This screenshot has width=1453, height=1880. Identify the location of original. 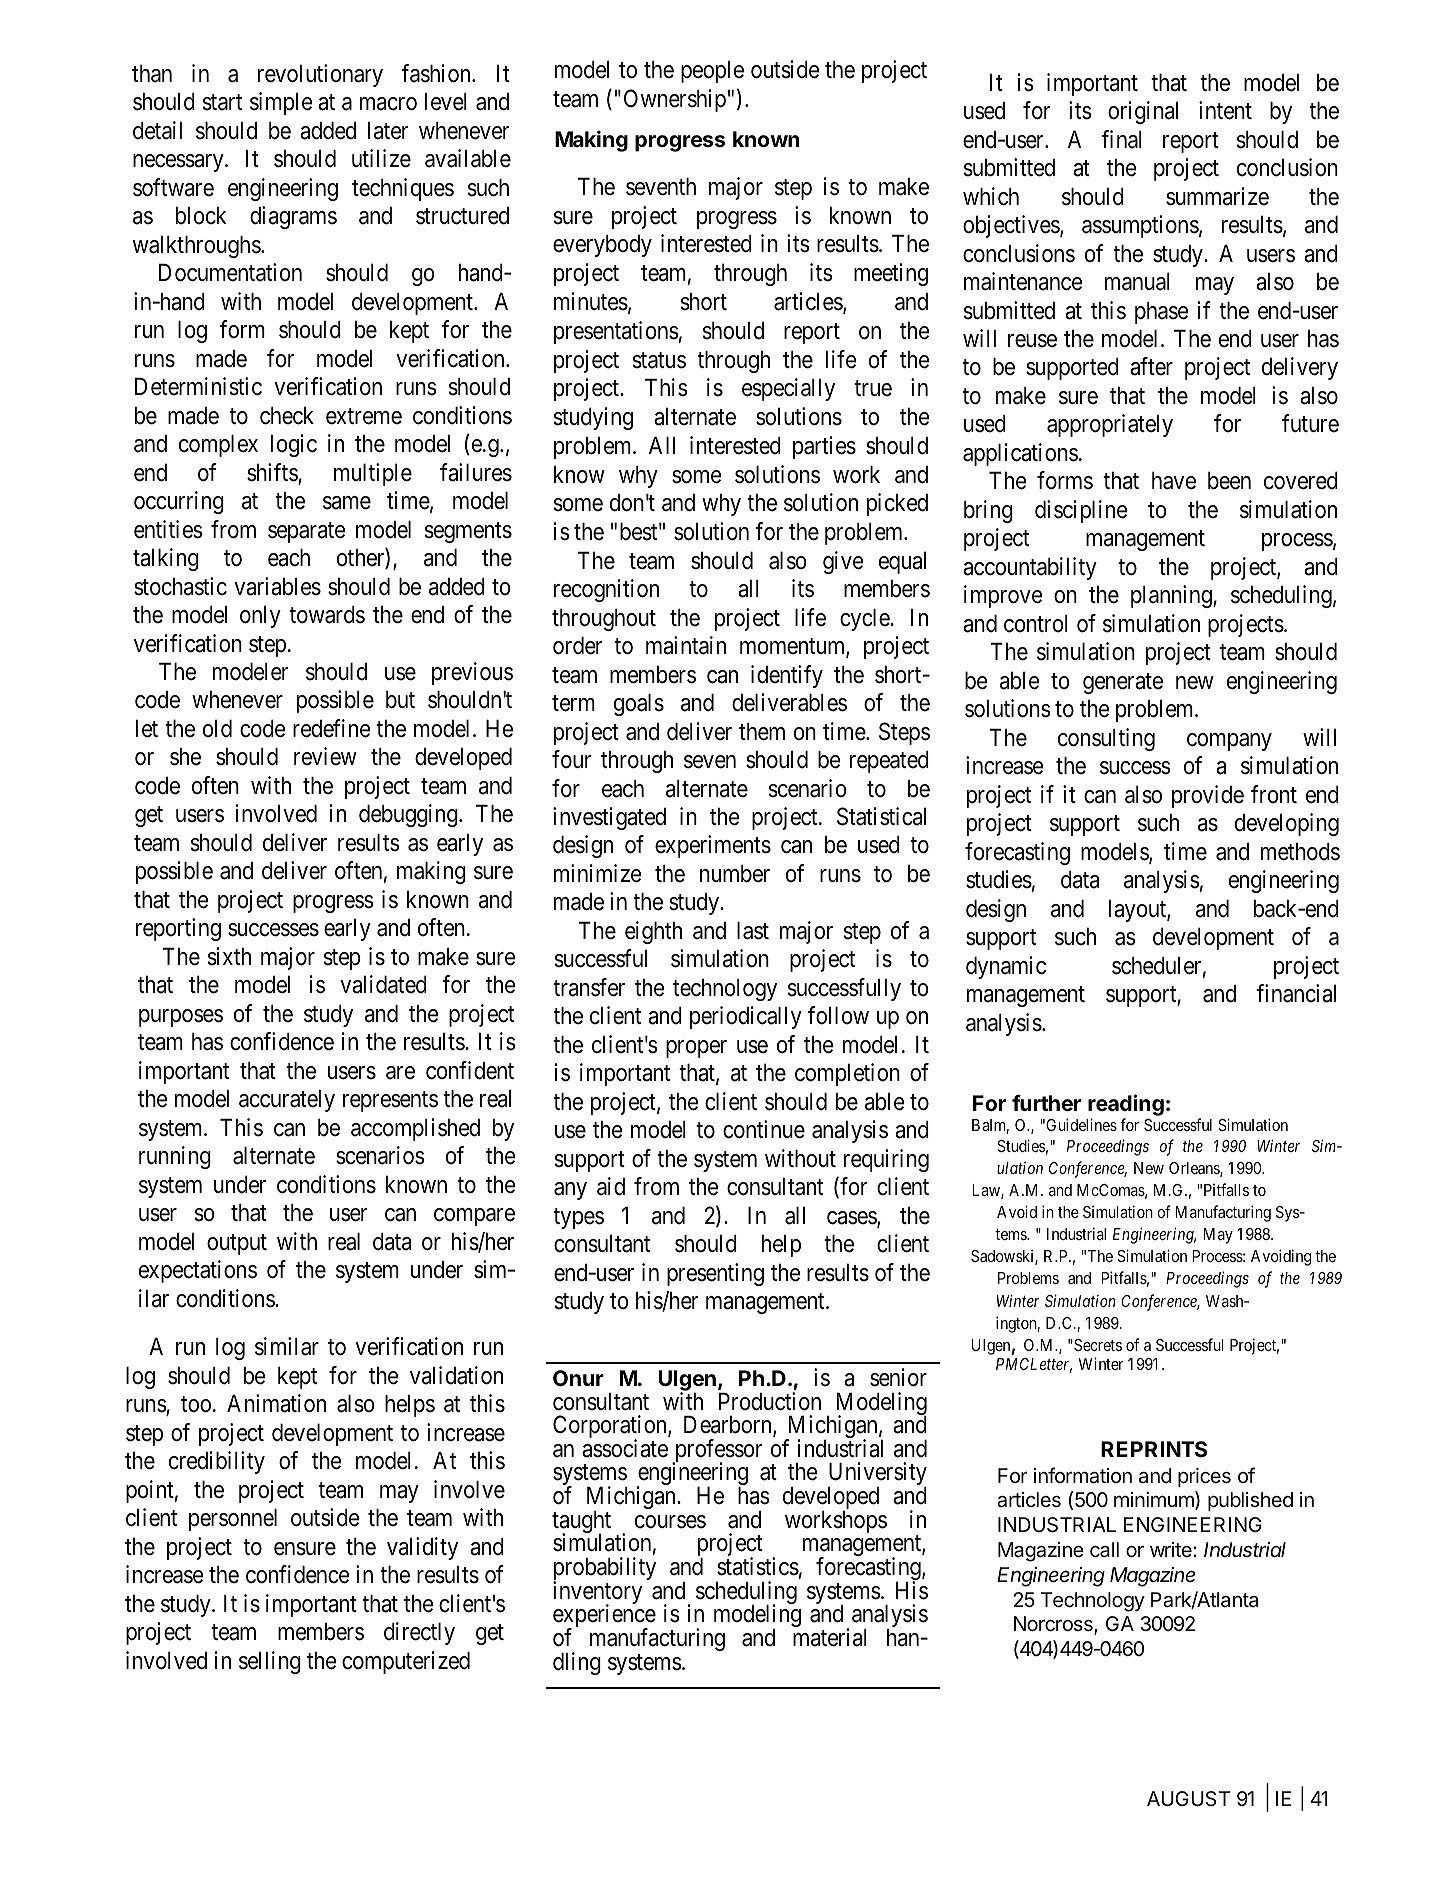
(1143, 112).
